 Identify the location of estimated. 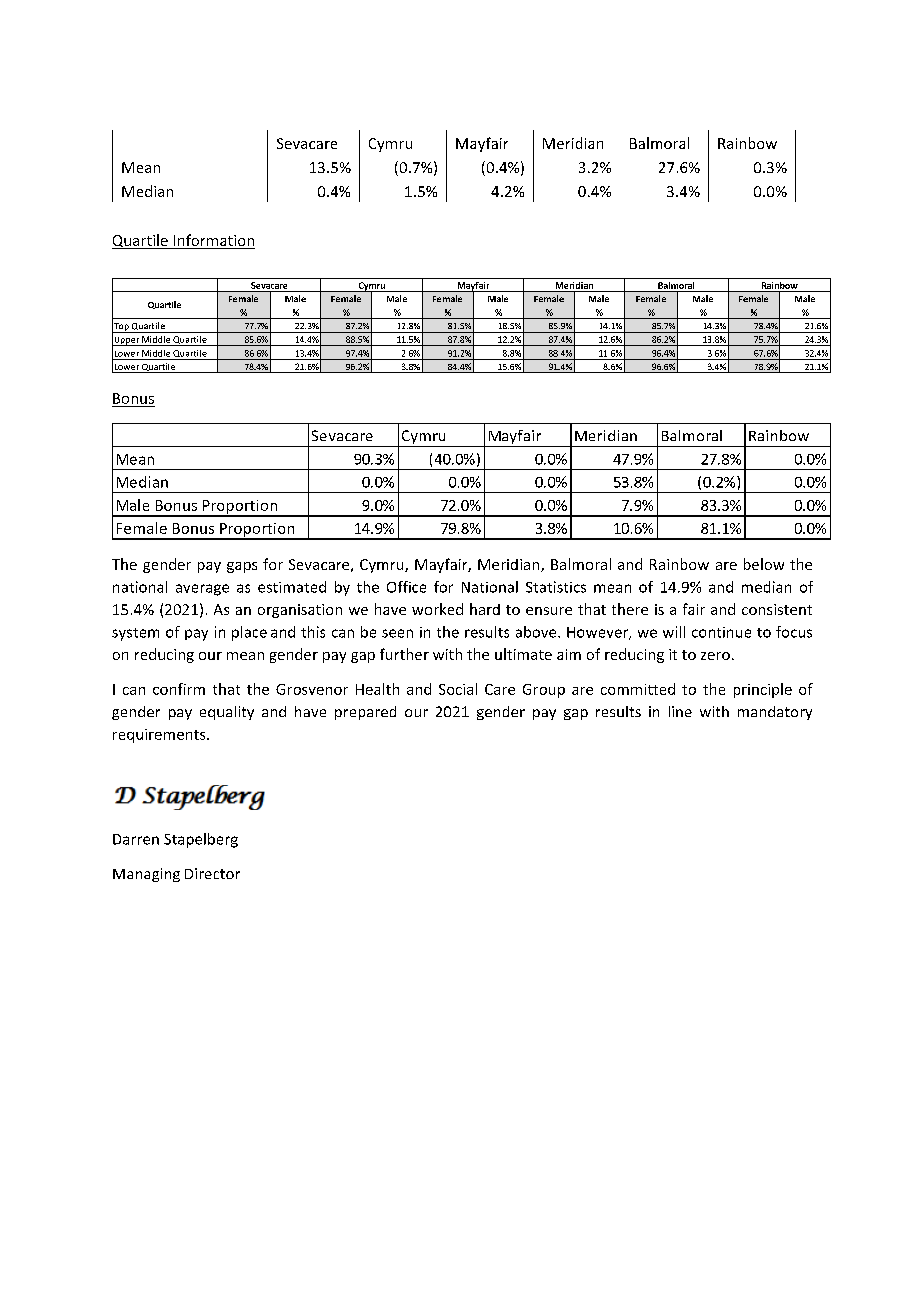
(292, 587).
